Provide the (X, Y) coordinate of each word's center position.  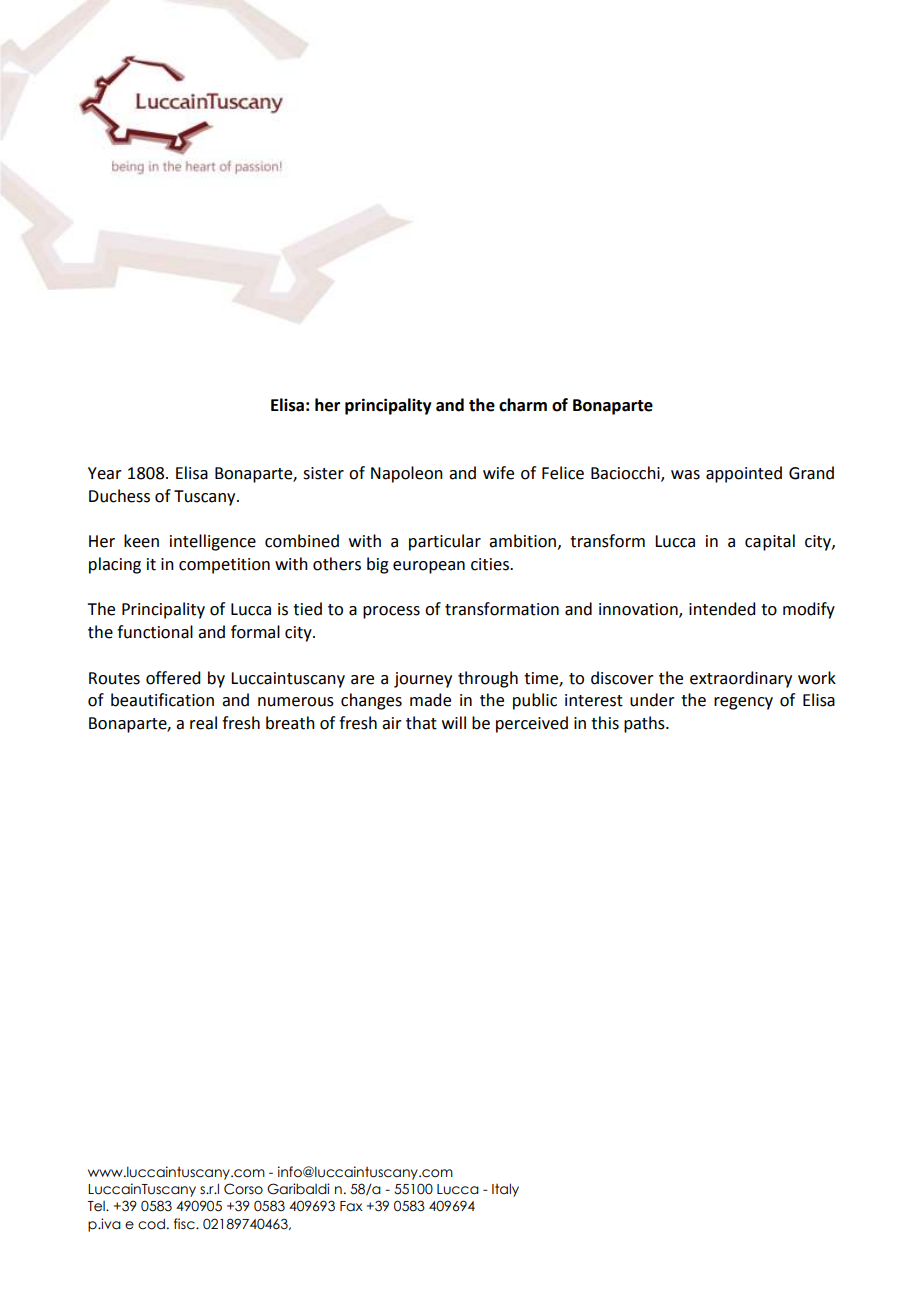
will (454, 722)
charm (523, 405)
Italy (505, 1190)
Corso (243, 1189)
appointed (744, 474)
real (203, 723)
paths (645, 724)
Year (105, 473)
